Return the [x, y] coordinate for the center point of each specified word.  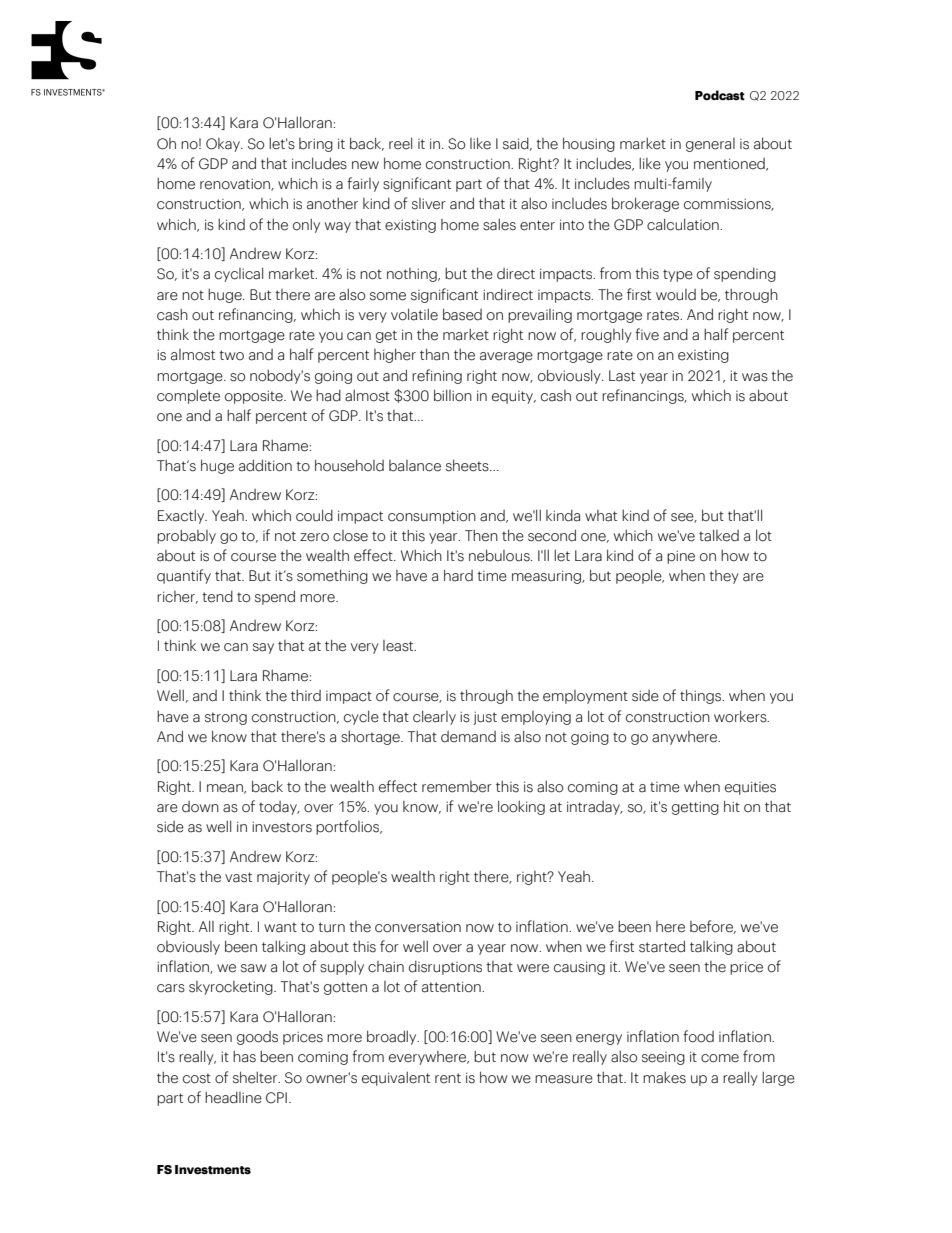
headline [233, 1097]
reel [400, 143]
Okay [224, 145]
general [710, 145]
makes [664, 1077]
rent [448, 1078]
